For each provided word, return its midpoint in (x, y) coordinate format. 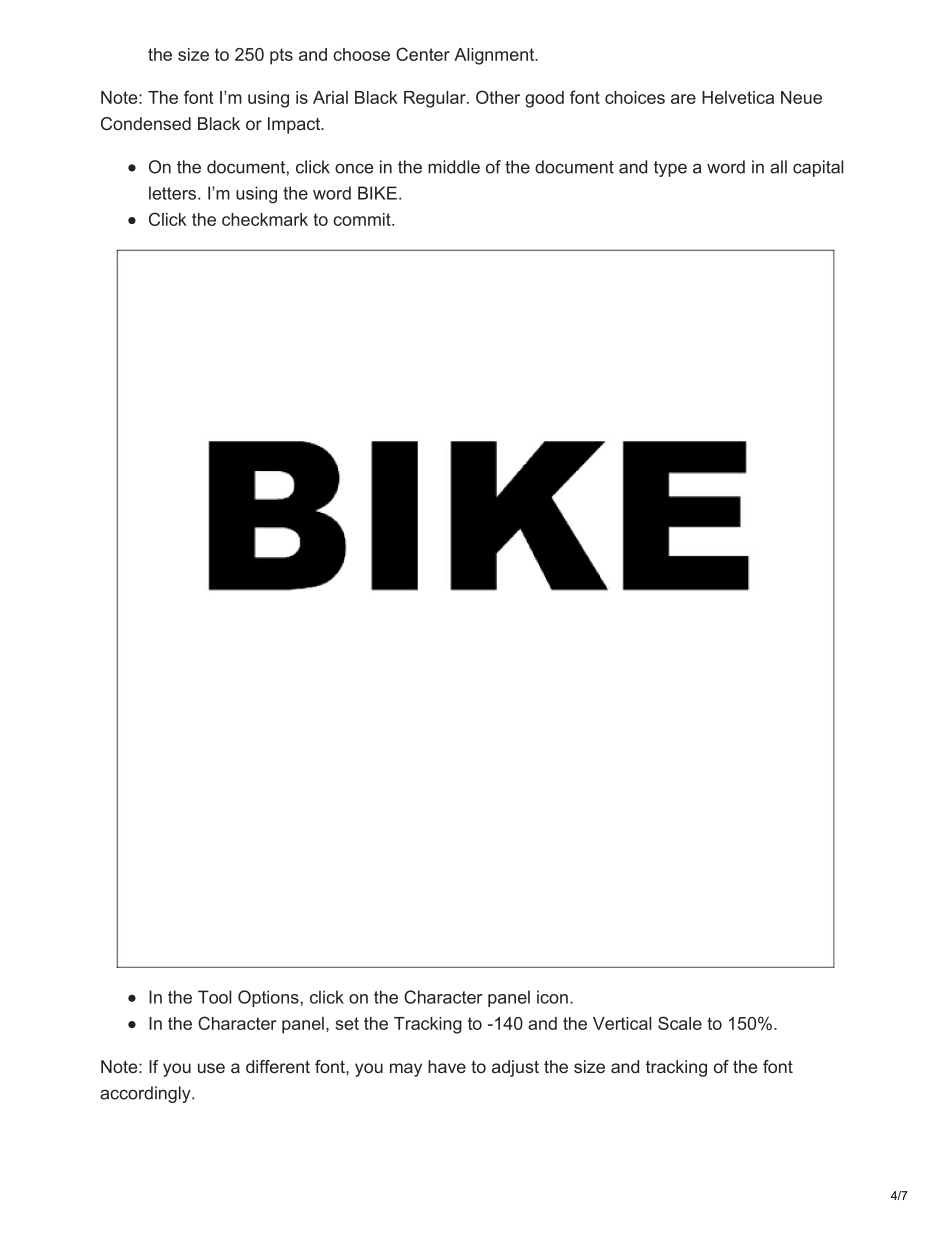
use (211, 1068)
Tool (215, 997)
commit (363, 219)
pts (281, 56)
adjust (515, 1068)
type (670, 169)
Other (498, 97)
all (778, 167)
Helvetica (738, 97)
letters (174, 193)
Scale (680, 1023)
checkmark (265, 219)
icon (552, 997)
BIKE (377, 193)
